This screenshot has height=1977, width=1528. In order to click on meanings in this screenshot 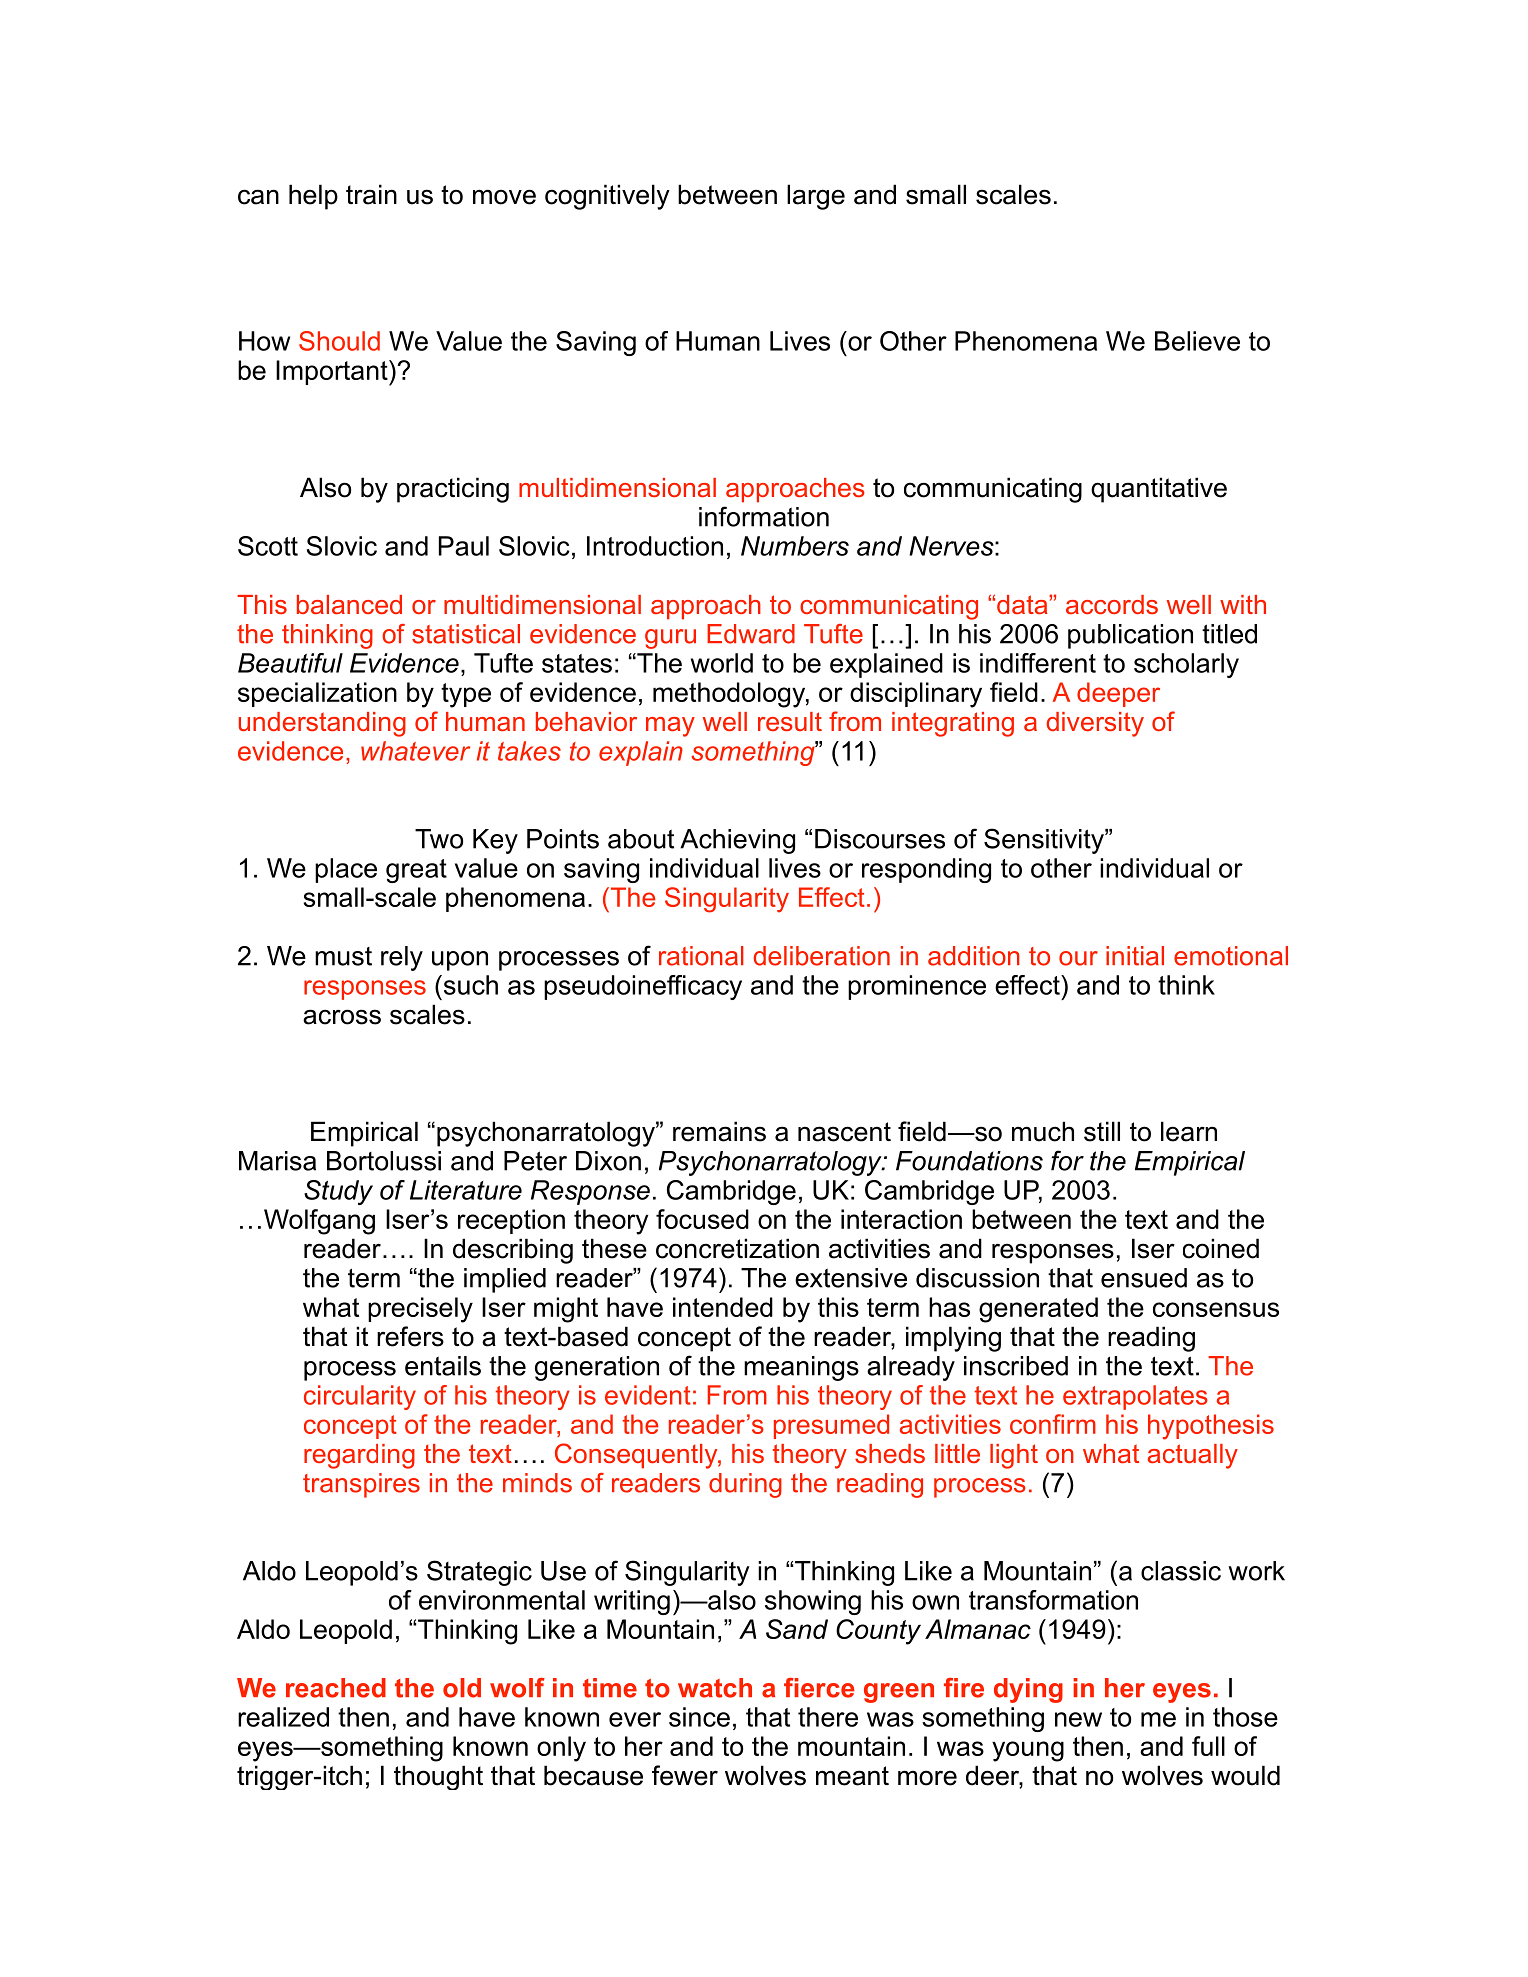, I will do `click(801, 1368)`.
